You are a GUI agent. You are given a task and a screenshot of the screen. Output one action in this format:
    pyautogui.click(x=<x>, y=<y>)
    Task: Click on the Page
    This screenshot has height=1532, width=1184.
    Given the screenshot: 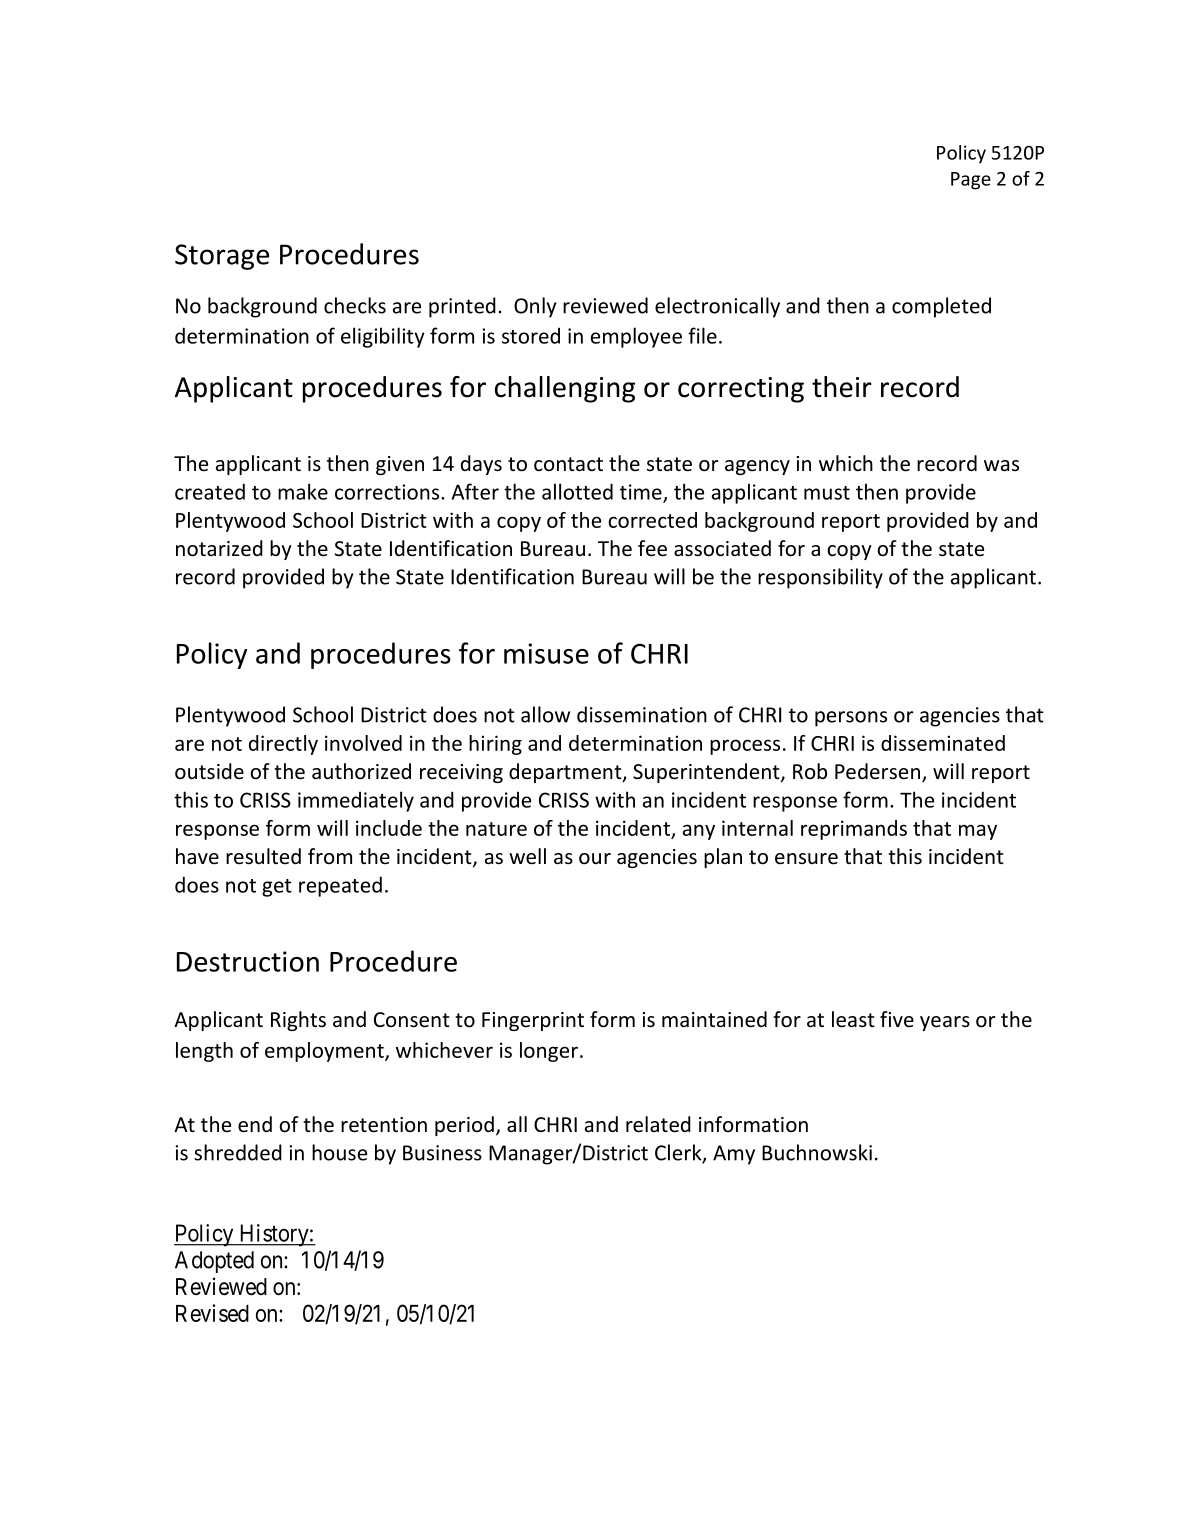 What is the action you would take?
    pyautogui.click(x=971, y=181)
